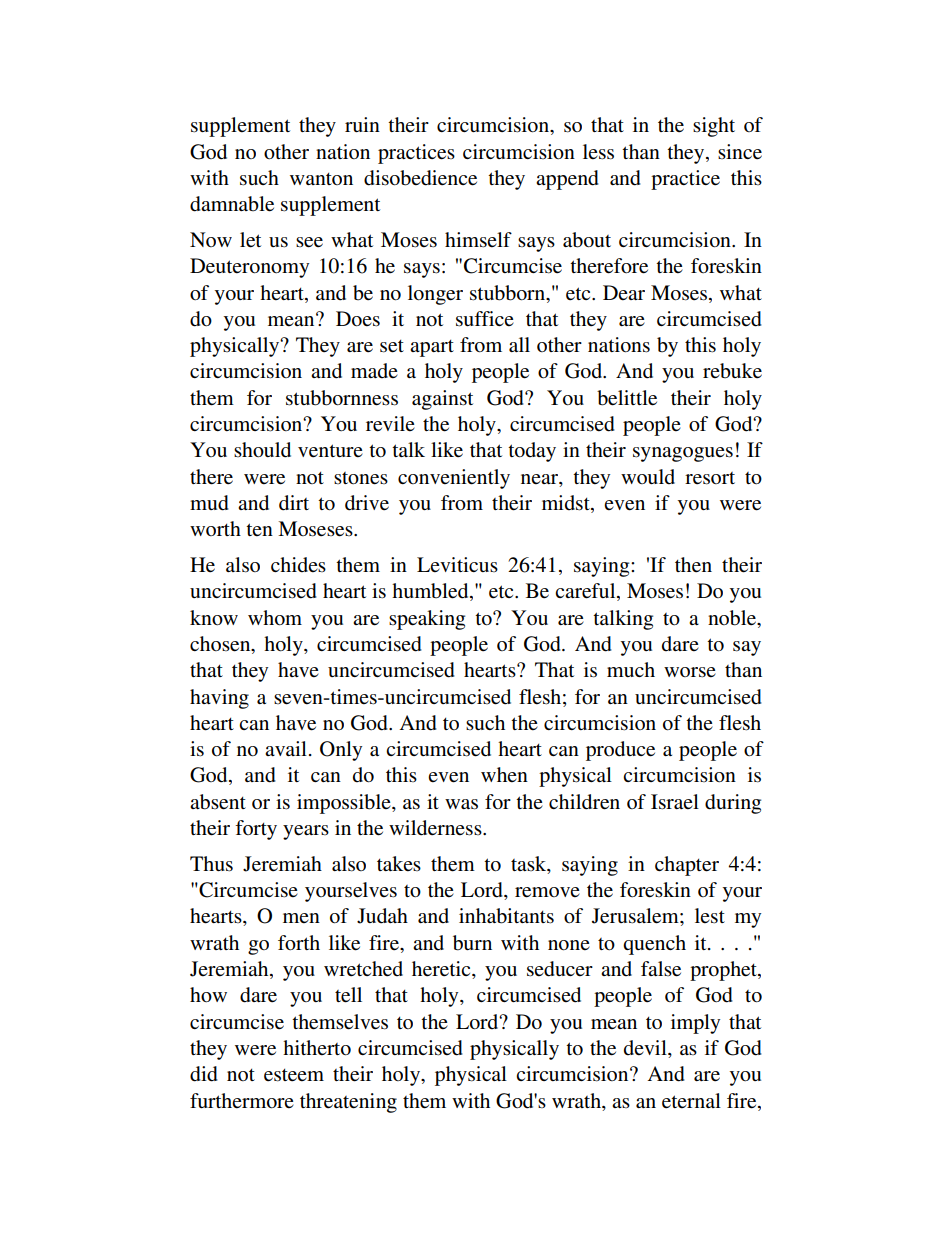  Describe the element at coordinates (442, 400) in the document. I see `against` at that location.
